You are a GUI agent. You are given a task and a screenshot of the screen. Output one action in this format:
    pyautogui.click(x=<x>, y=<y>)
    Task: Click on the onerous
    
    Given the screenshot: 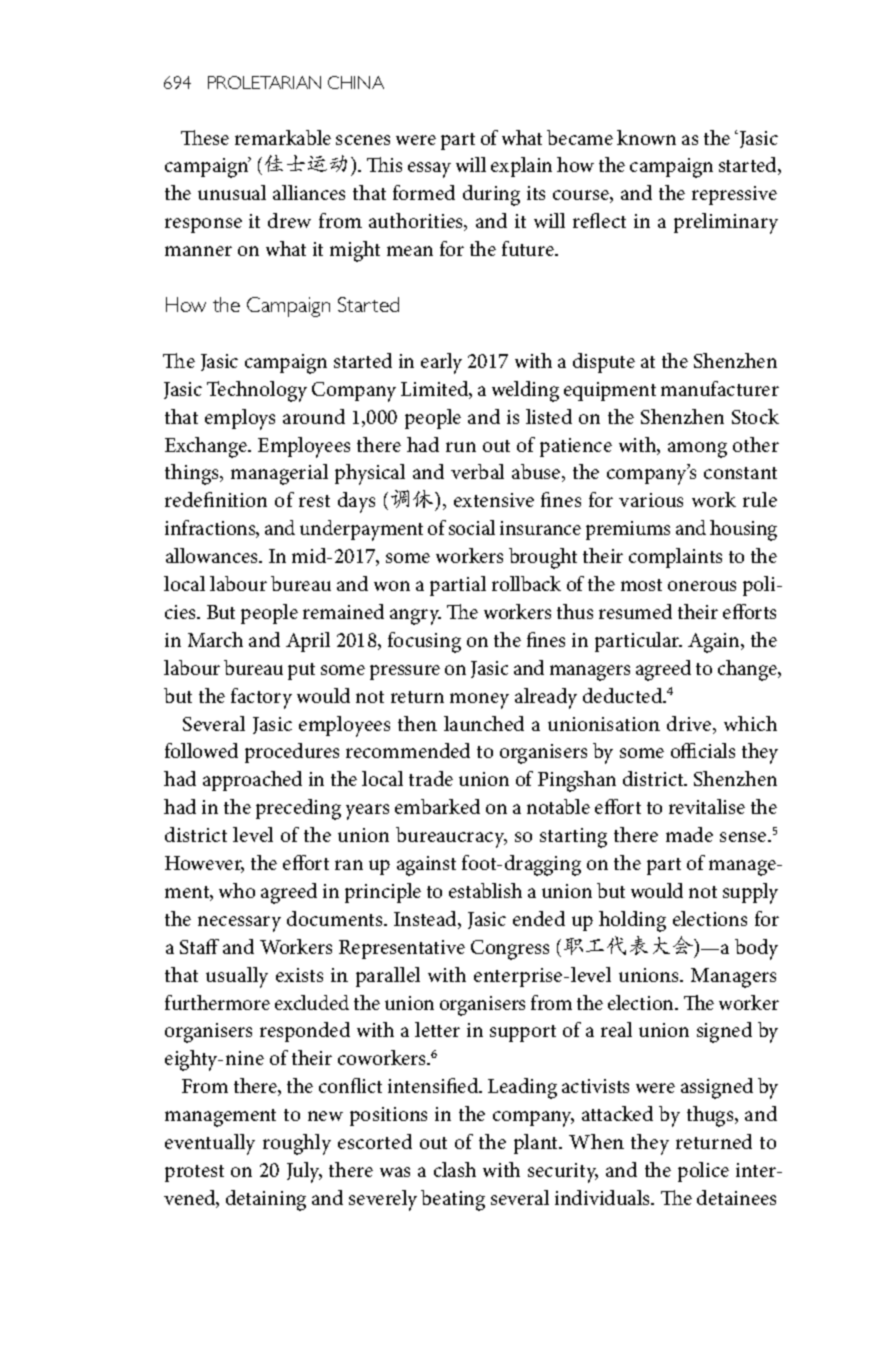 What is the action you would take?
    pyautogui.click(x=702, y=586)
